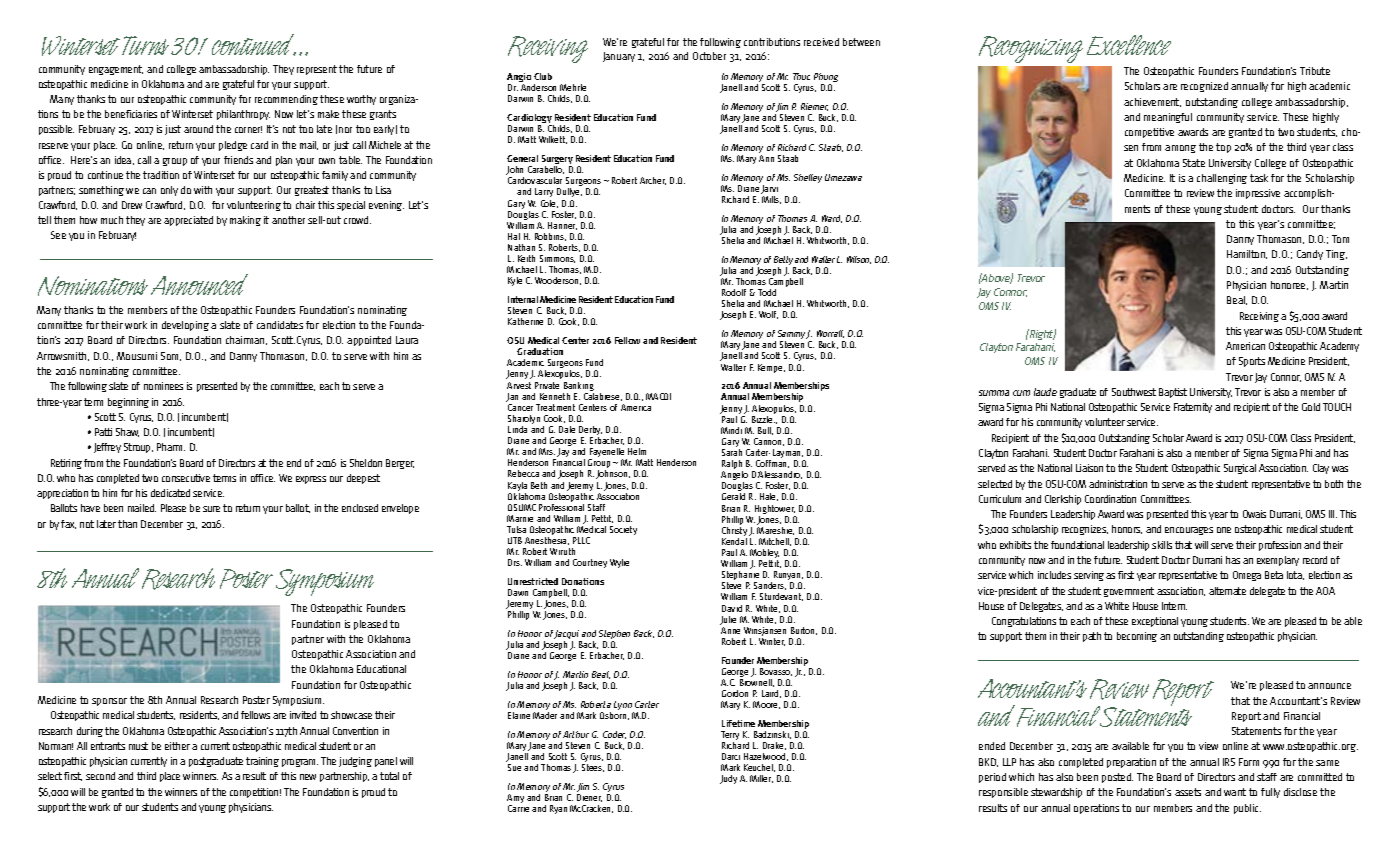 Image resolution: width=1400 pixels, height=850 pixels. I want to click on appreciated, so click(188, 221).
